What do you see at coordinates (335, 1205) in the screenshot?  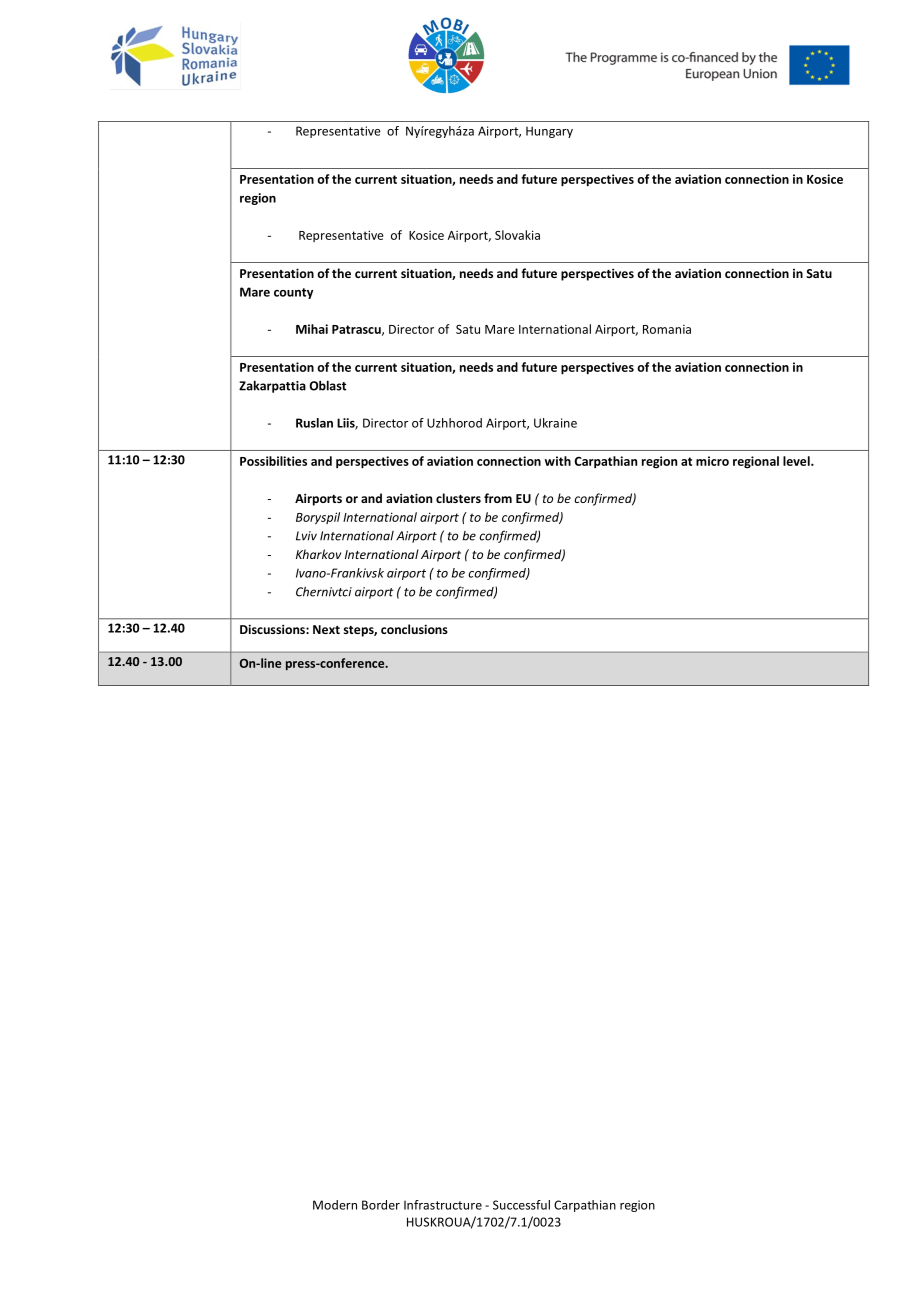 I see `Modern` at bounding box center [335, 1205].
